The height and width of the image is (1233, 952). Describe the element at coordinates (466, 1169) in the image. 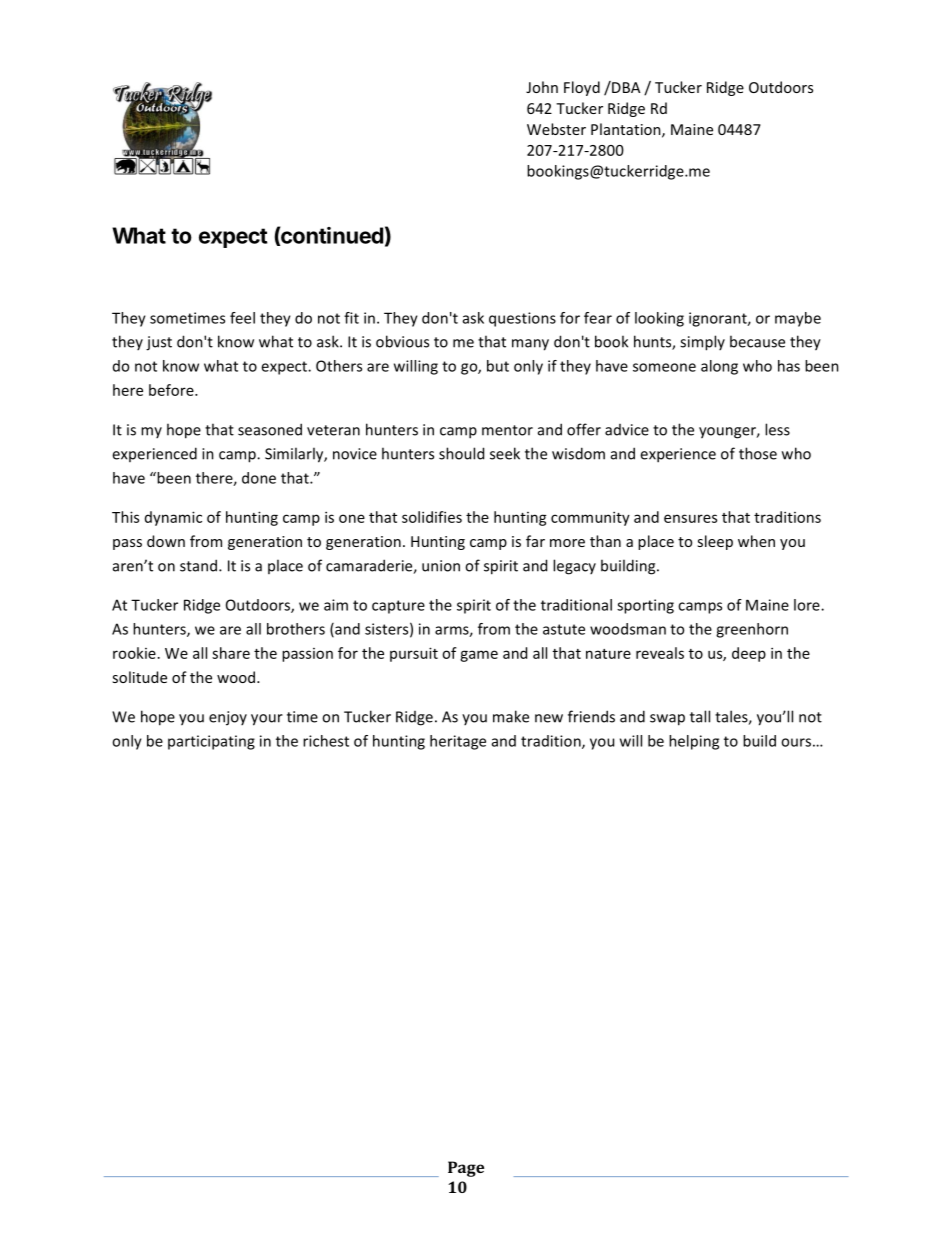

I see `Page` at that location.
